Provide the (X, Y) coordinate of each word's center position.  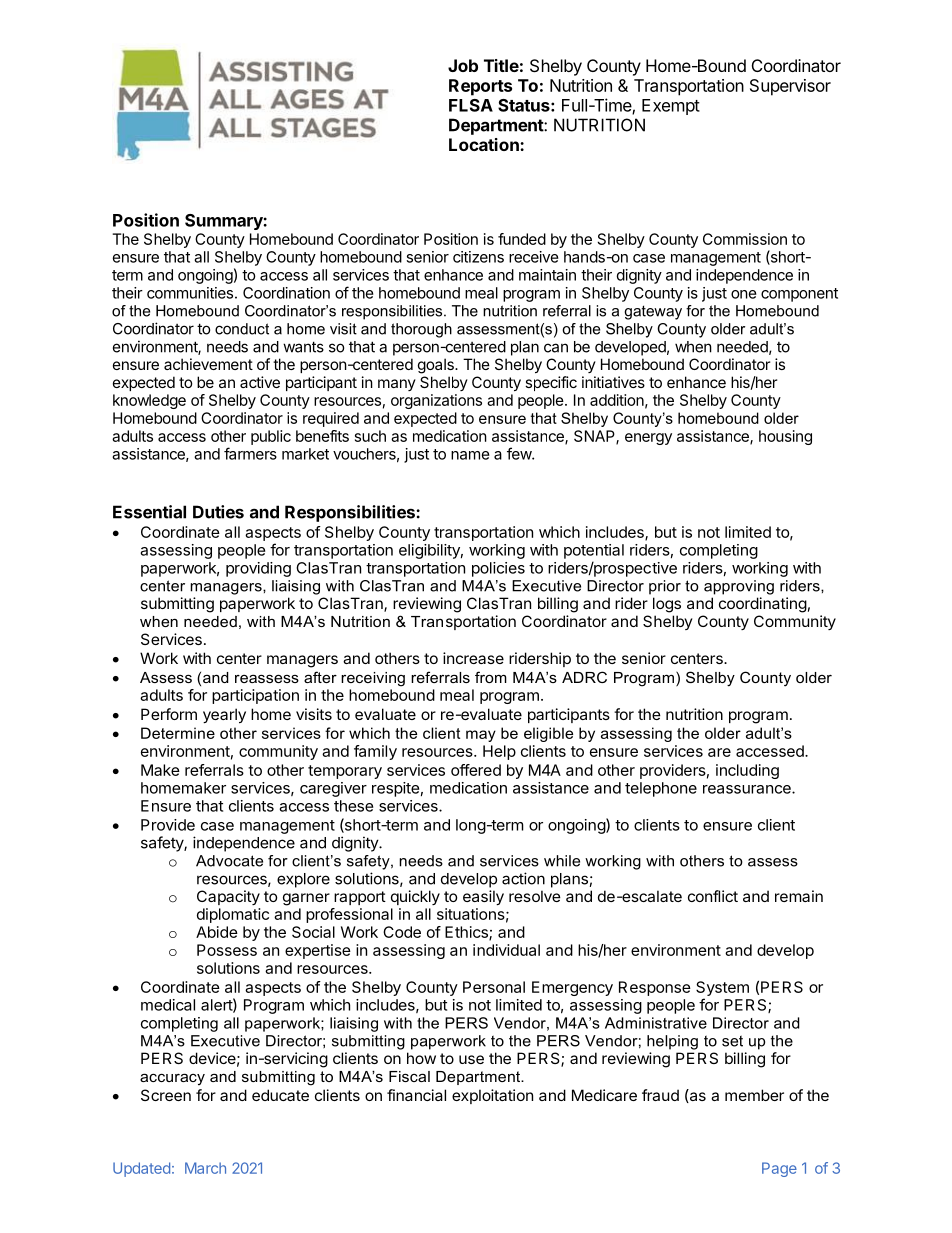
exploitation (492, 1096)
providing (258, 569)
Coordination (286, 293)
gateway (653, 312)
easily (483, 897)
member (754, 1095)
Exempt (671, 107)
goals (437, 366)
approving (739, 587)
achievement (208, 364)
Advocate (229, 861)
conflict (713, 896)
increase (473, 658)
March (205, 1168)
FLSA (471, 105)
